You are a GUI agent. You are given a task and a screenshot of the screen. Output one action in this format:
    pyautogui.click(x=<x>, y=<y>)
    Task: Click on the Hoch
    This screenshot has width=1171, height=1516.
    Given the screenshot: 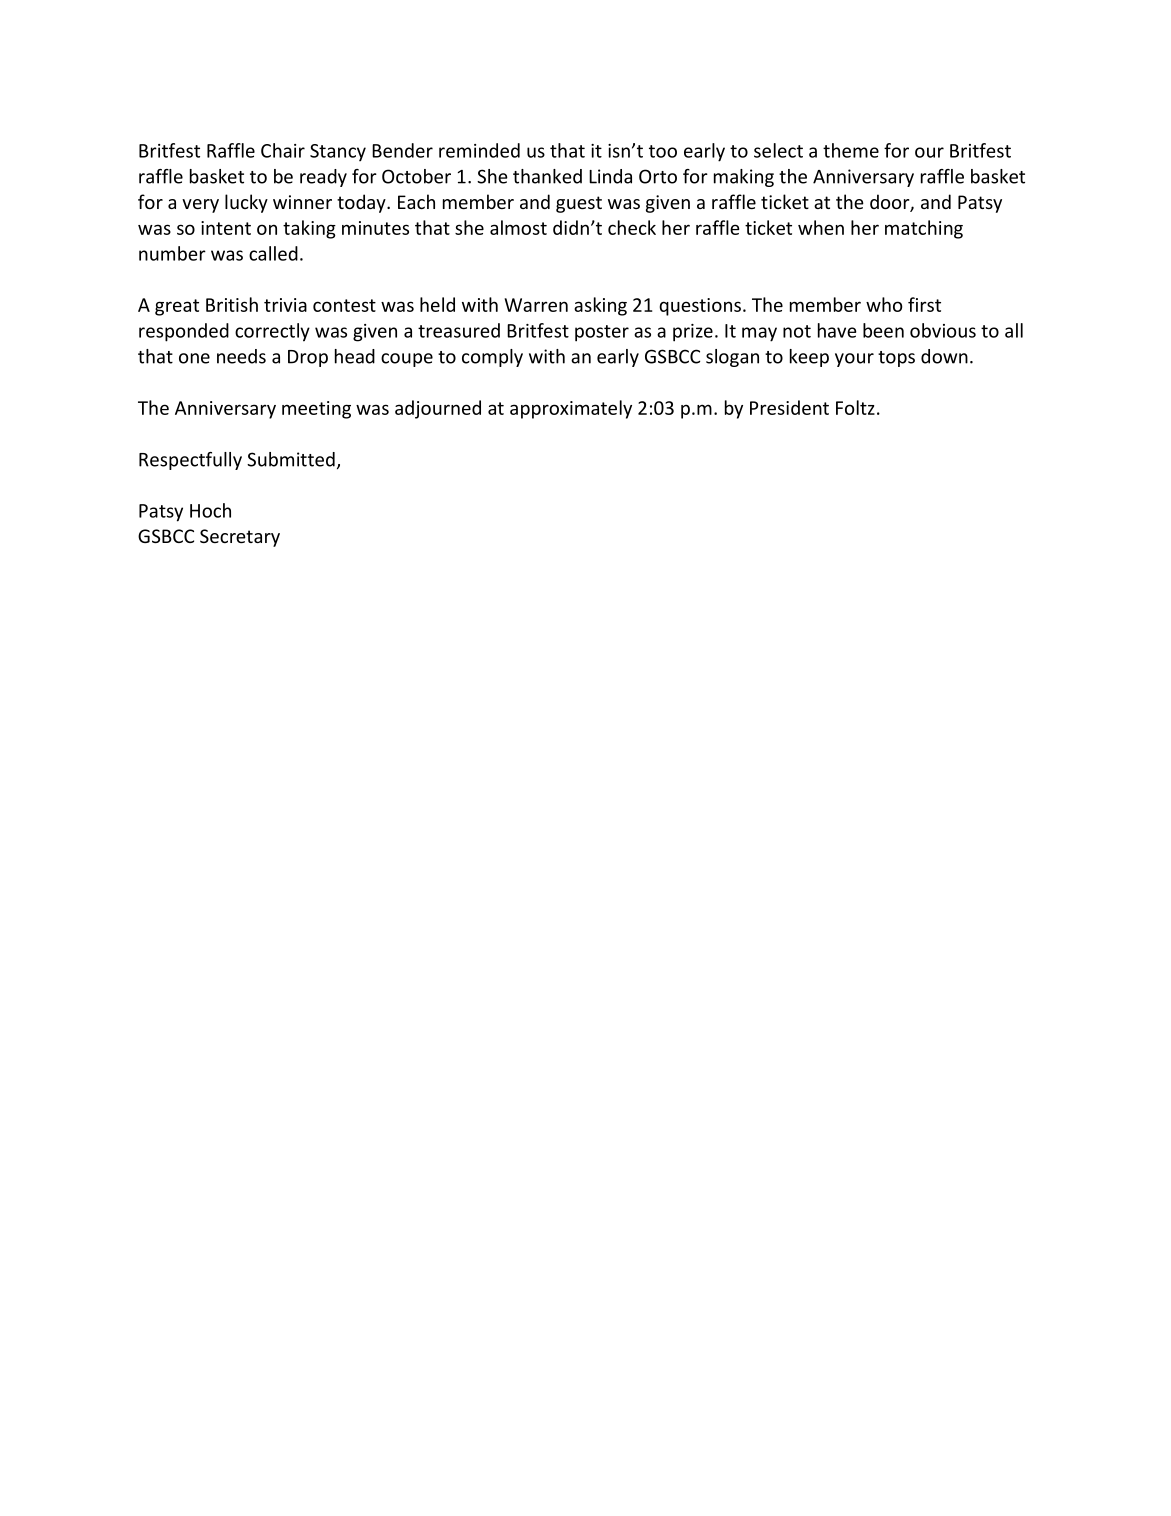 What is the action you would take?
    pyautogui.click(x=210, y=510)
